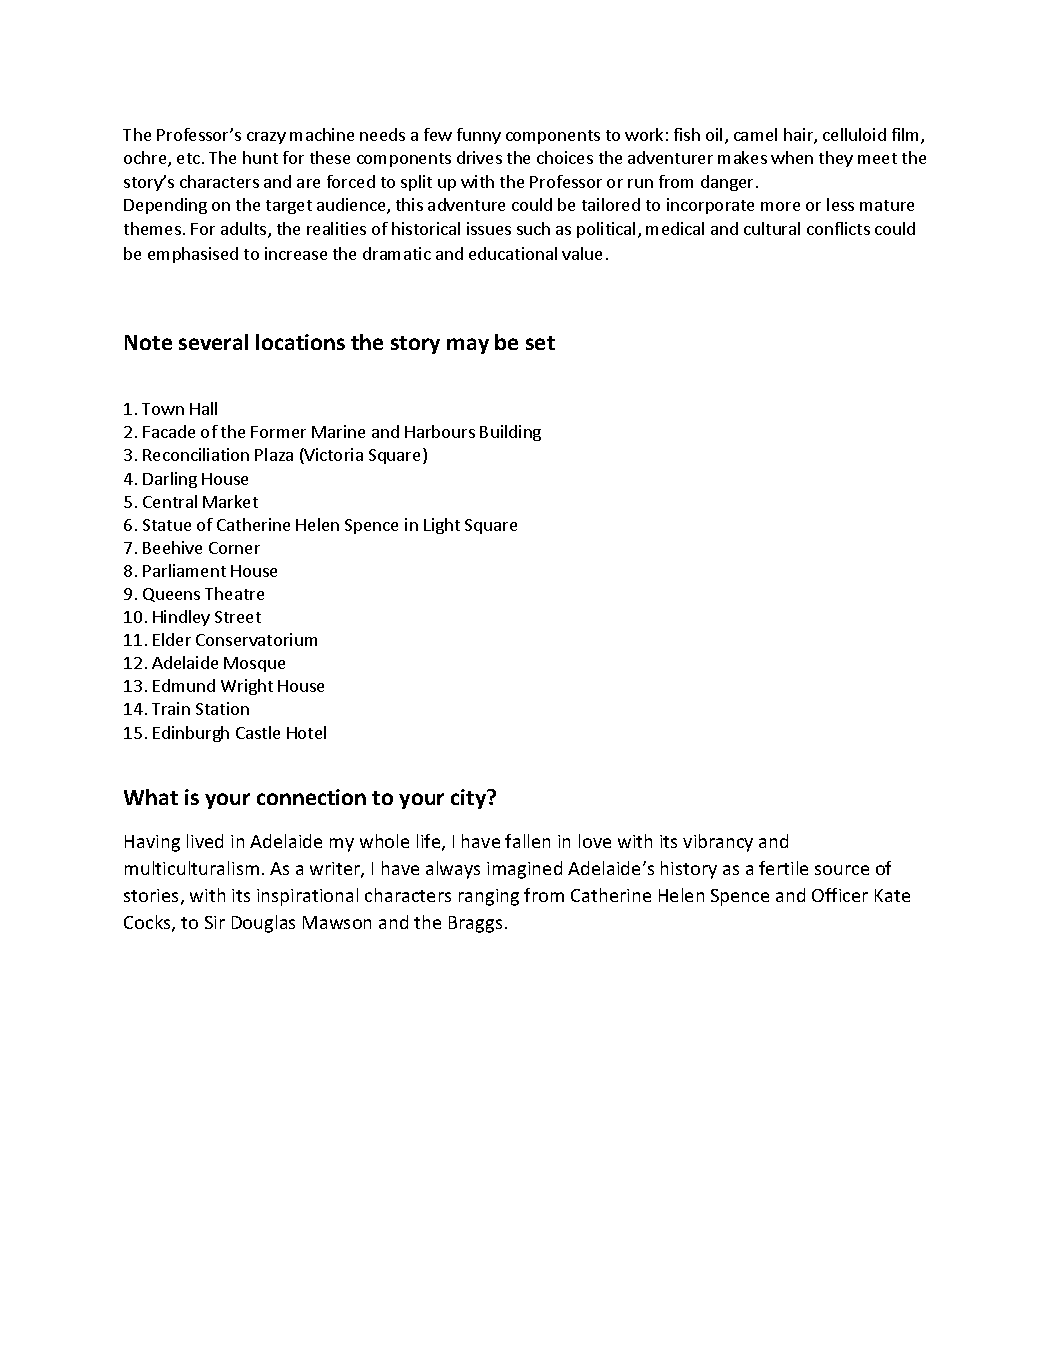 The width and height of the screenshot is (1052, 1362). What do you see at coordinates (510, 433) in the screenshot?
I see `Building` at bounding box center [510, 433].
